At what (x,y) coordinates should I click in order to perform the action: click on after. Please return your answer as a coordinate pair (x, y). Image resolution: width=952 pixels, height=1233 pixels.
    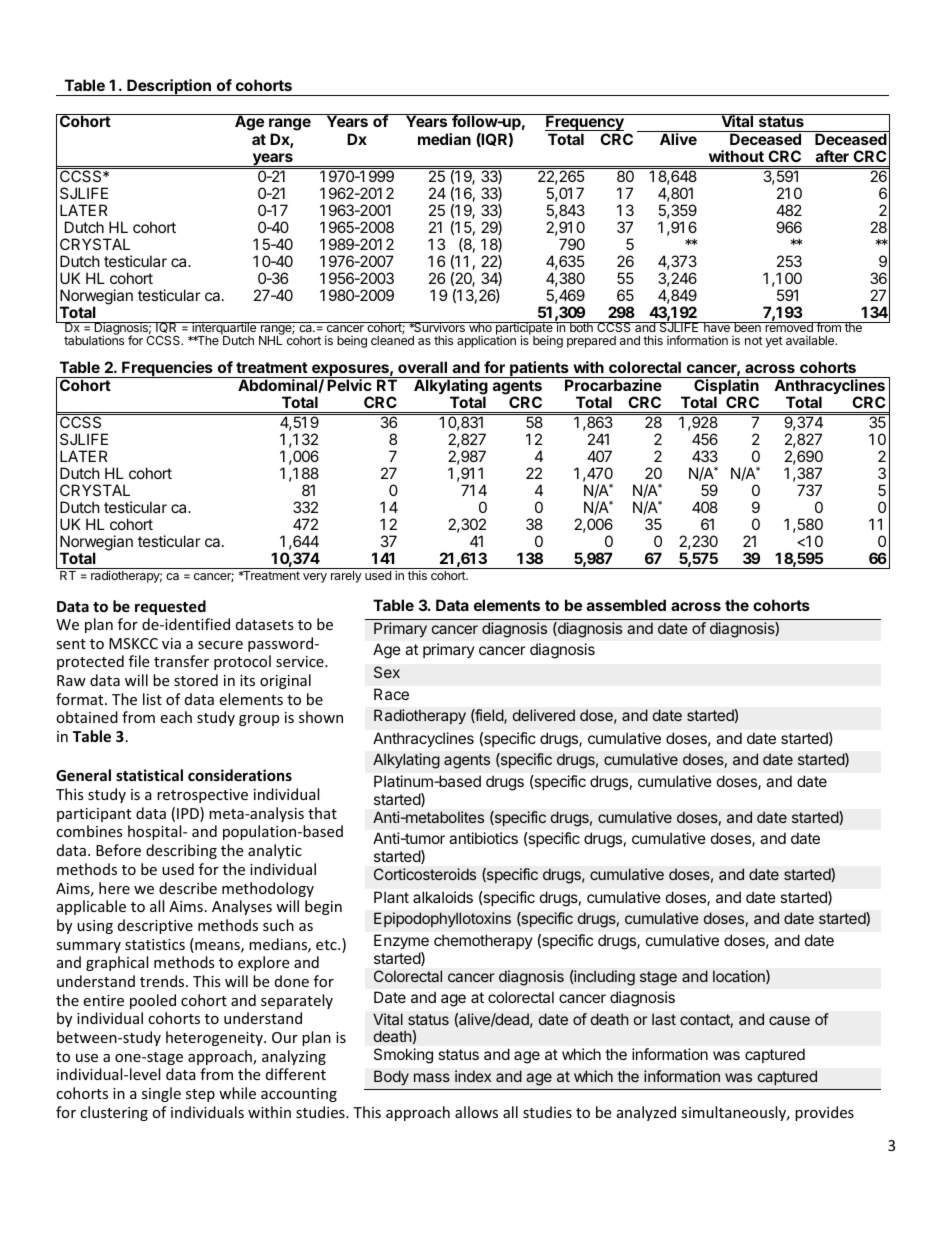
    Looking at the image, I should click on (832, 156).
